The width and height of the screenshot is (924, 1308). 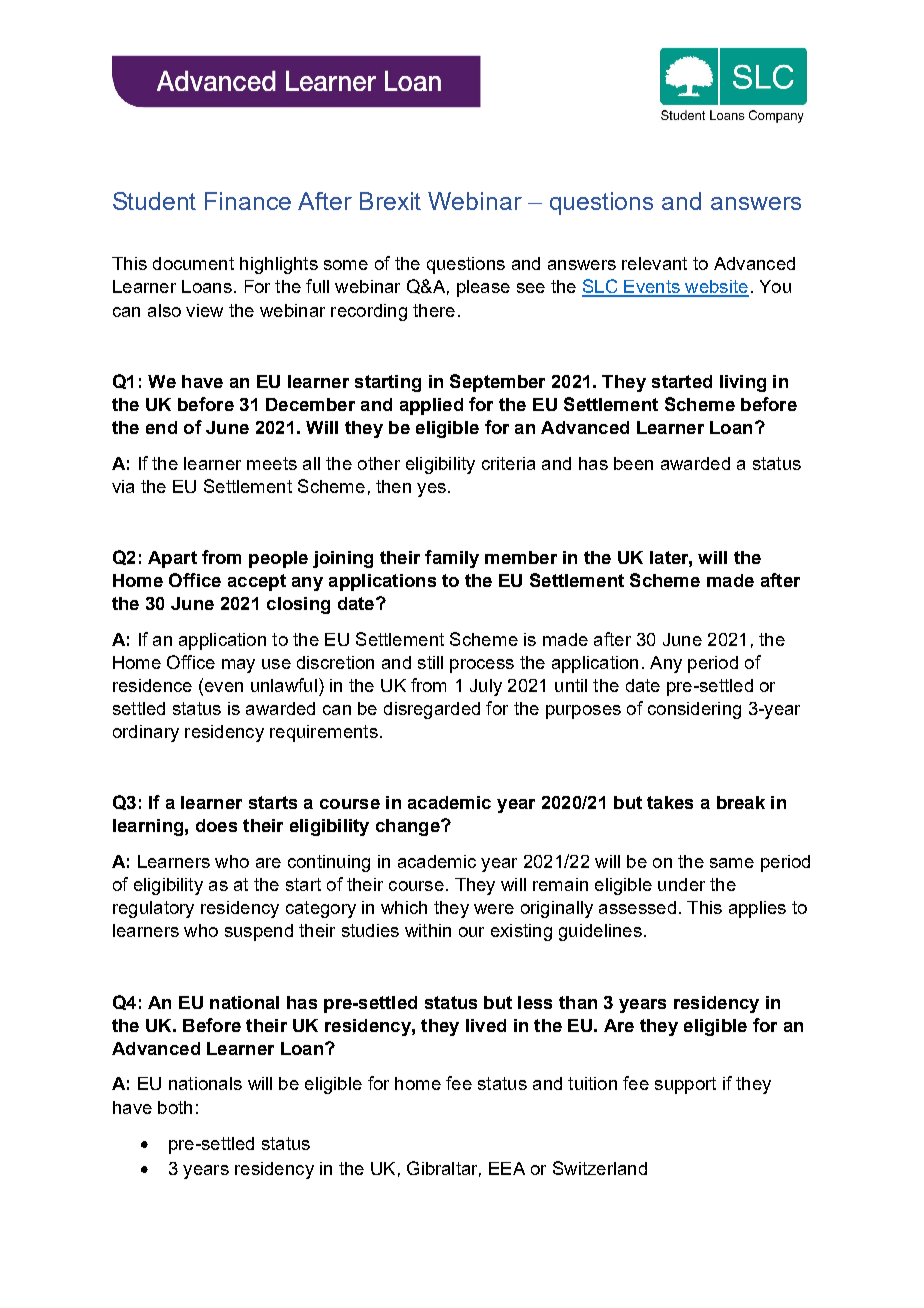 I want to click on Brexit, so click(x=390, y=201).
